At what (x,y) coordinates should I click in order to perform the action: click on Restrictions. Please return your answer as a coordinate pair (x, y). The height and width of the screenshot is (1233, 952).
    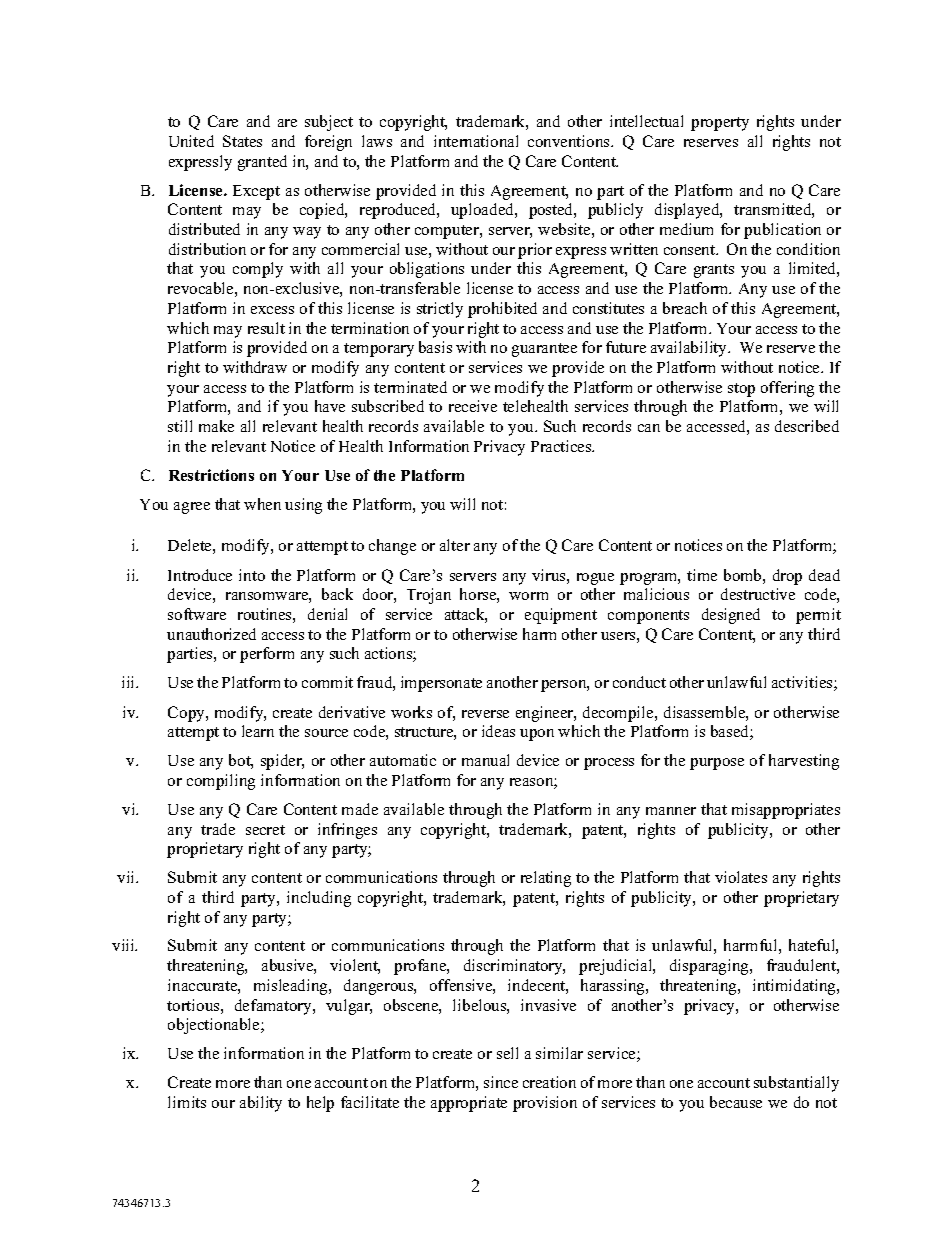
    Looking at the image, I should click on (211, 475).
